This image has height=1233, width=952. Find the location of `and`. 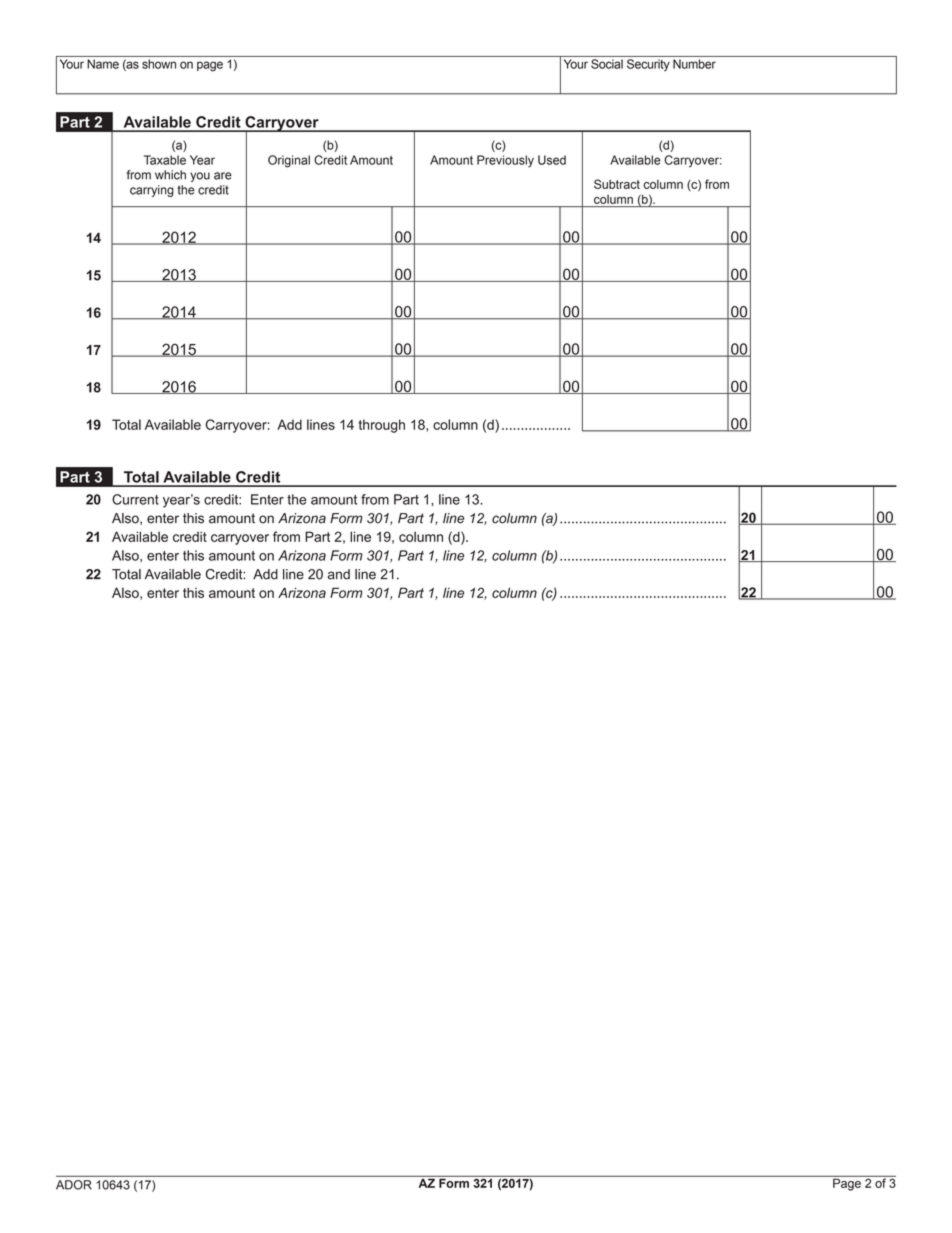

and is located at coordinates (339, 574).
